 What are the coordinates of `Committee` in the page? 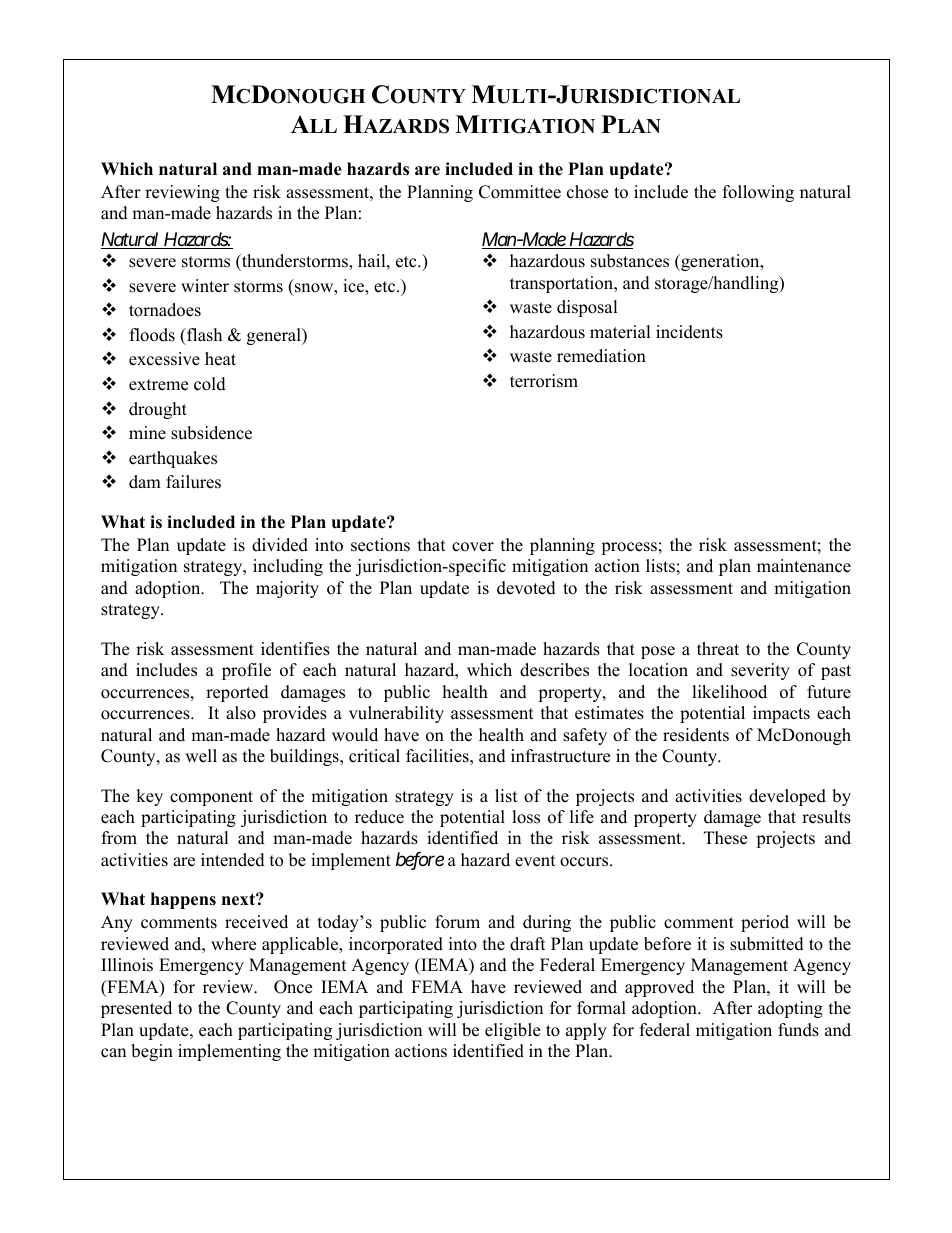 It's located at (520, 192).
